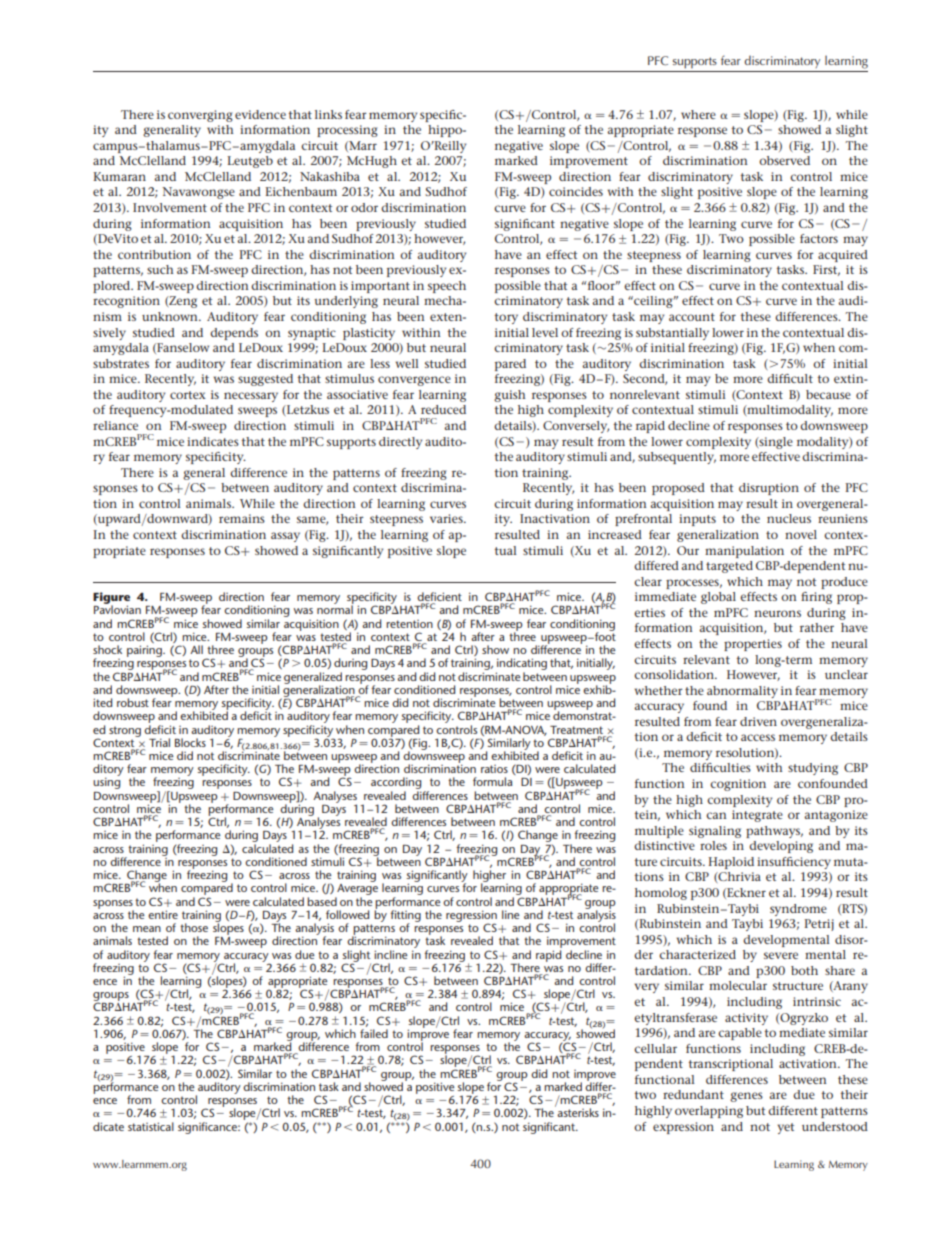 This document has height=1233, width=952. What do you see at coordinates (374, 1033) in the document?
I see `failed` at bounding box center [374, 1033].
